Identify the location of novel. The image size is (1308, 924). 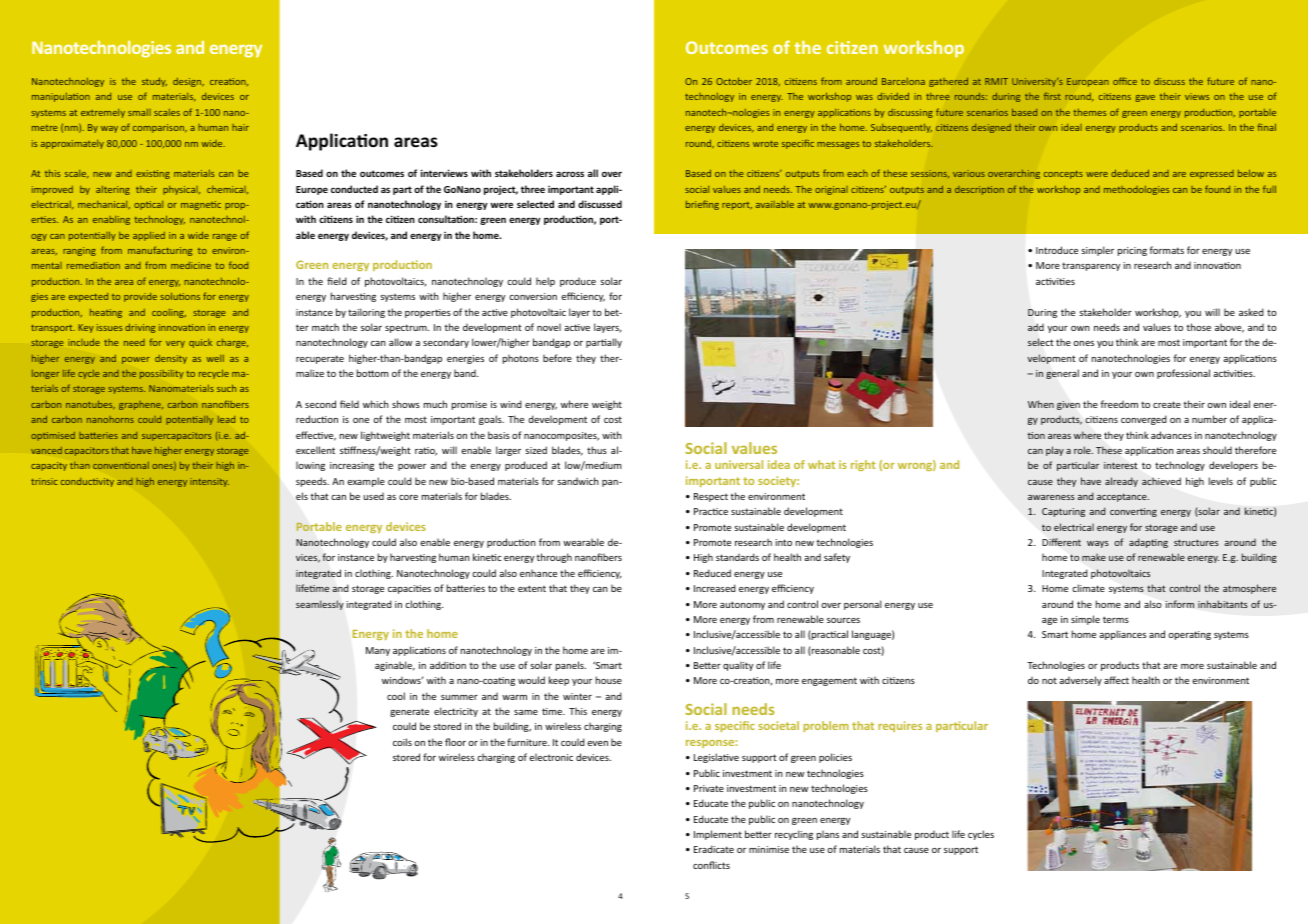
(549, 327).
